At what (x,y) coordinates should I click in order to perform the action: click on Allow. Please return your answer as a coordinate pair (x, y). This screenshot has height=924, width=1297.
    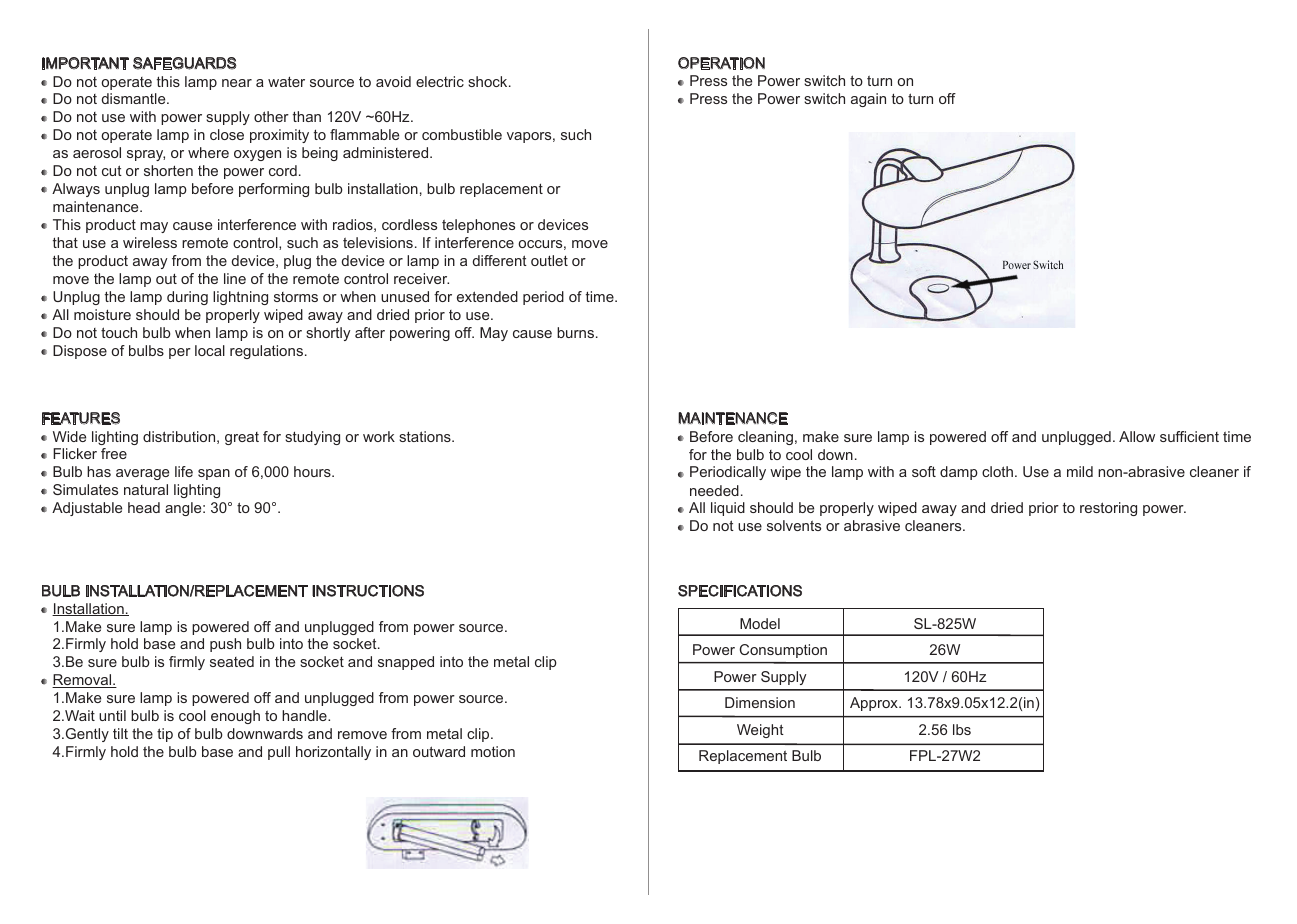
    Looking at the image, I should click on (1137, 436).
